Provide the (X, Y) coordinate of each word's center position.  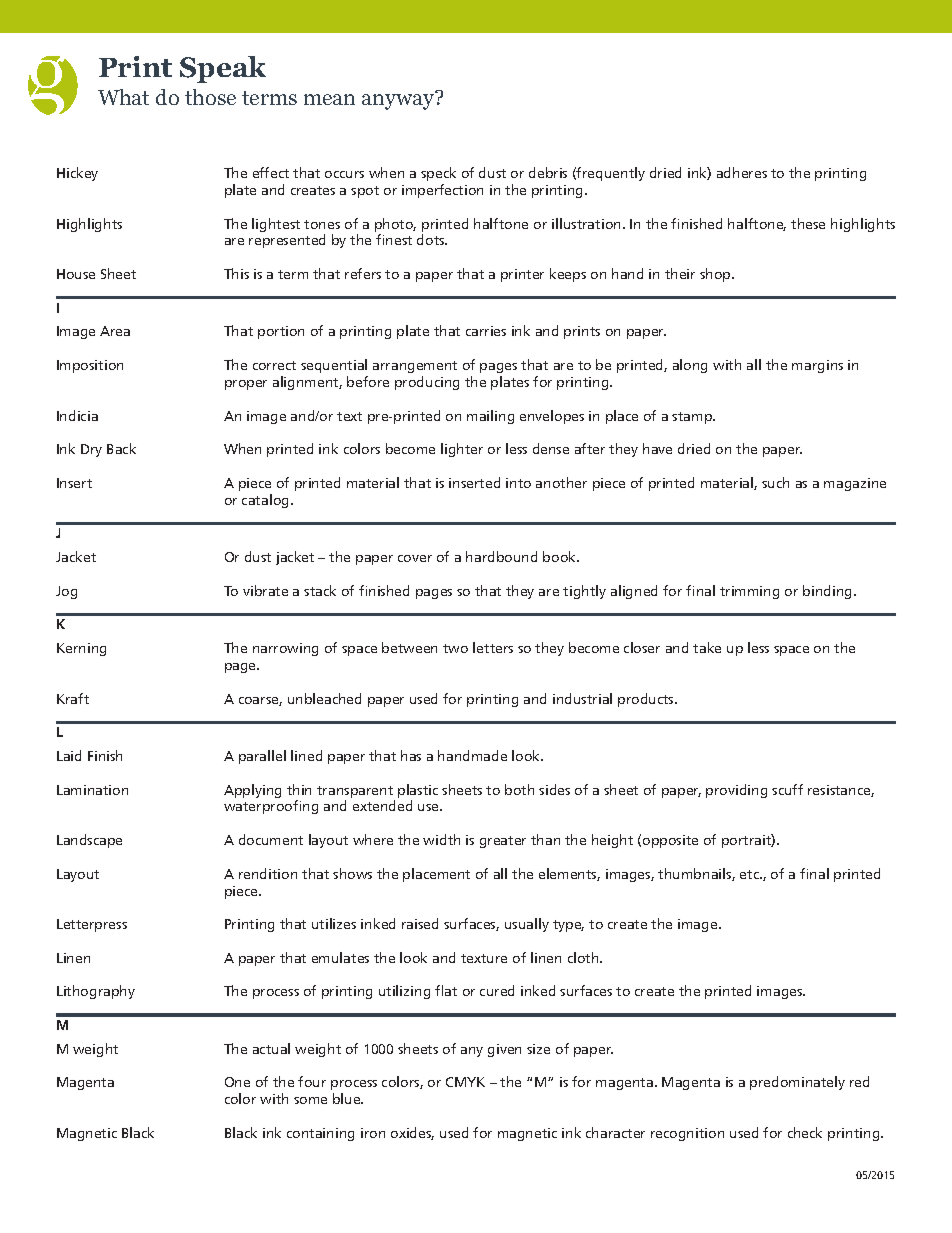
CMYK (465, 1082)
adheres (742, 172)
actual (271, 1048)
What (123, 97)
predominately (797, 1083)
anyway (399, 101)
